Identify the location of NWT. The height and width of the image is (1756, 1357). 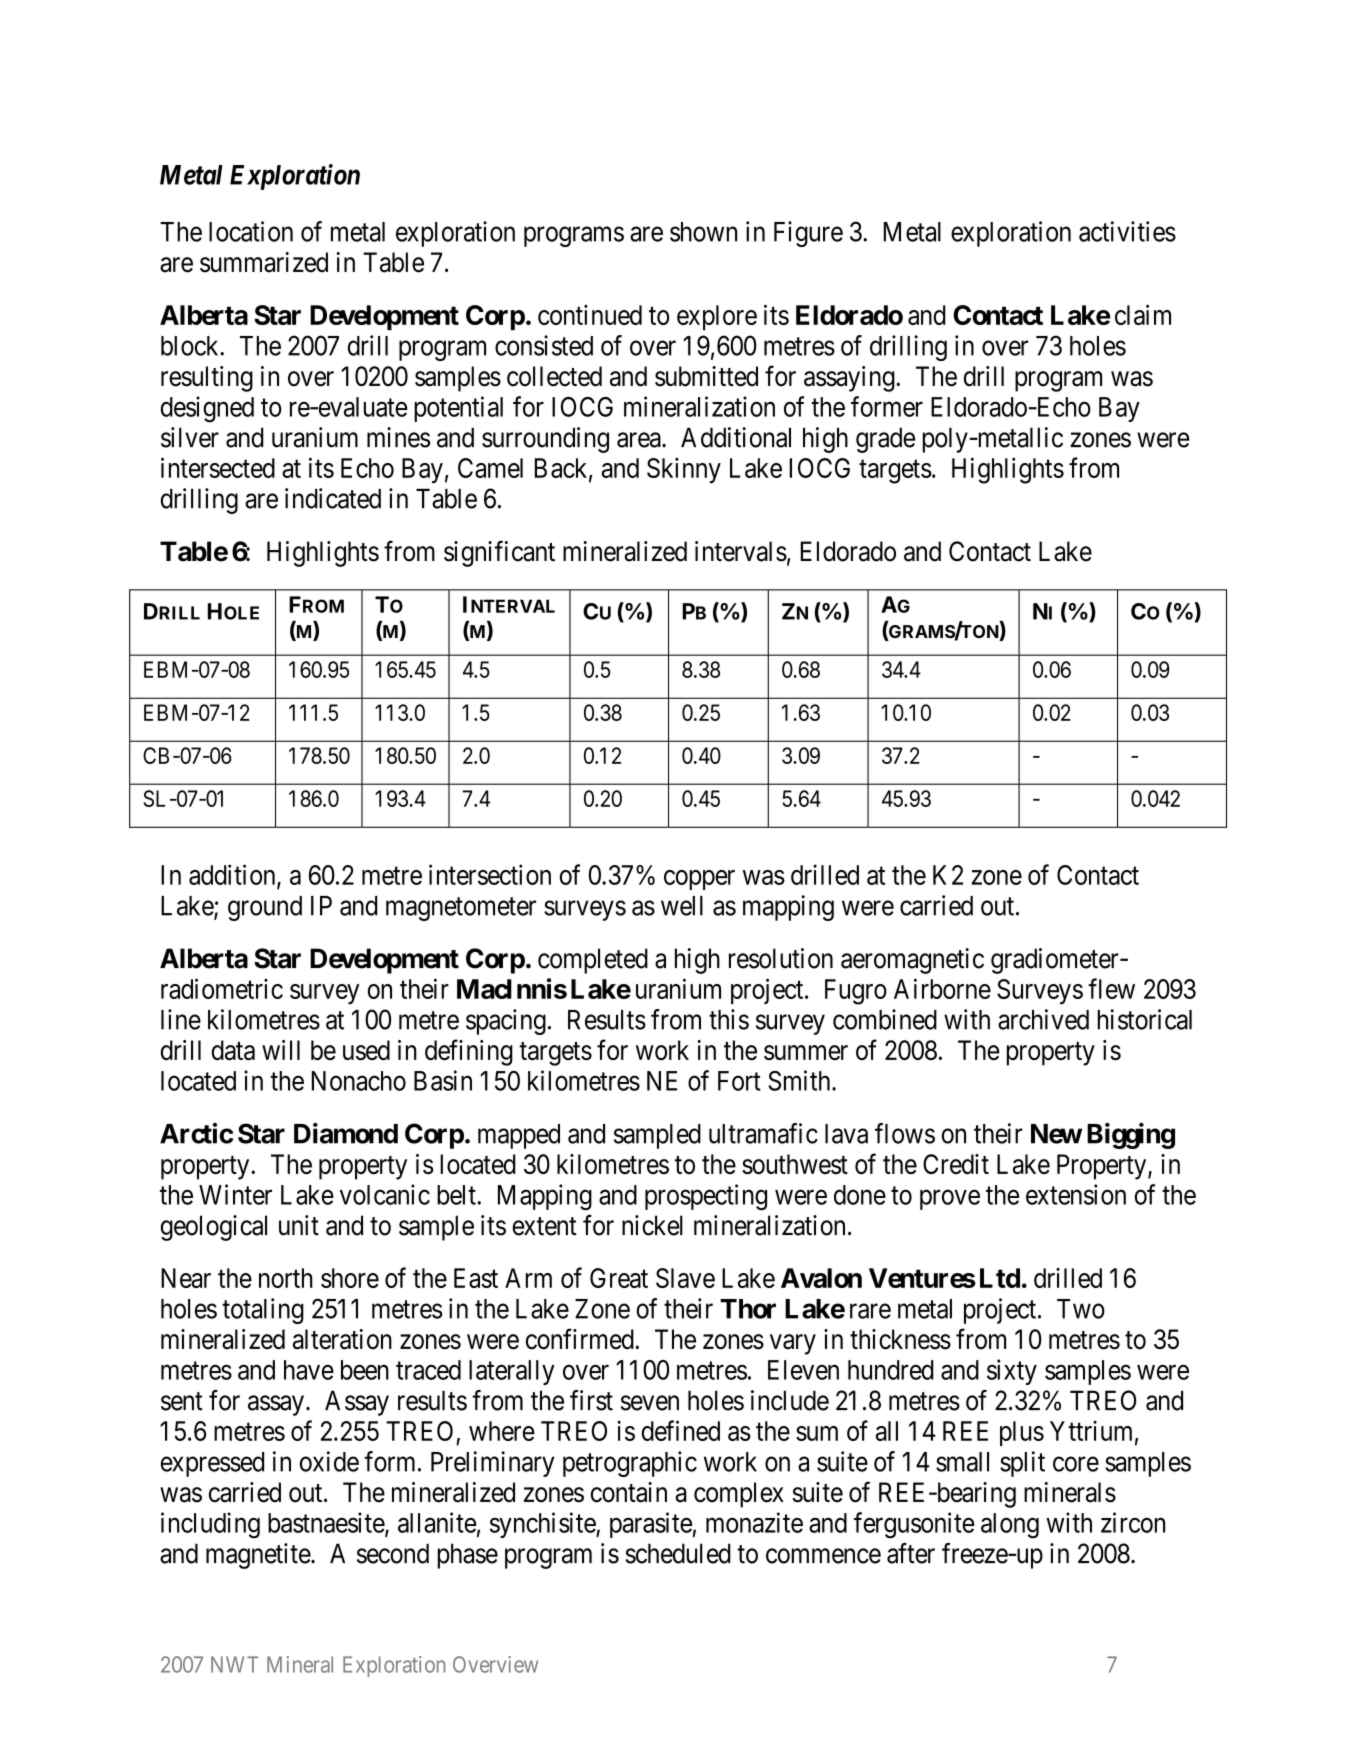
(234, 1664).
